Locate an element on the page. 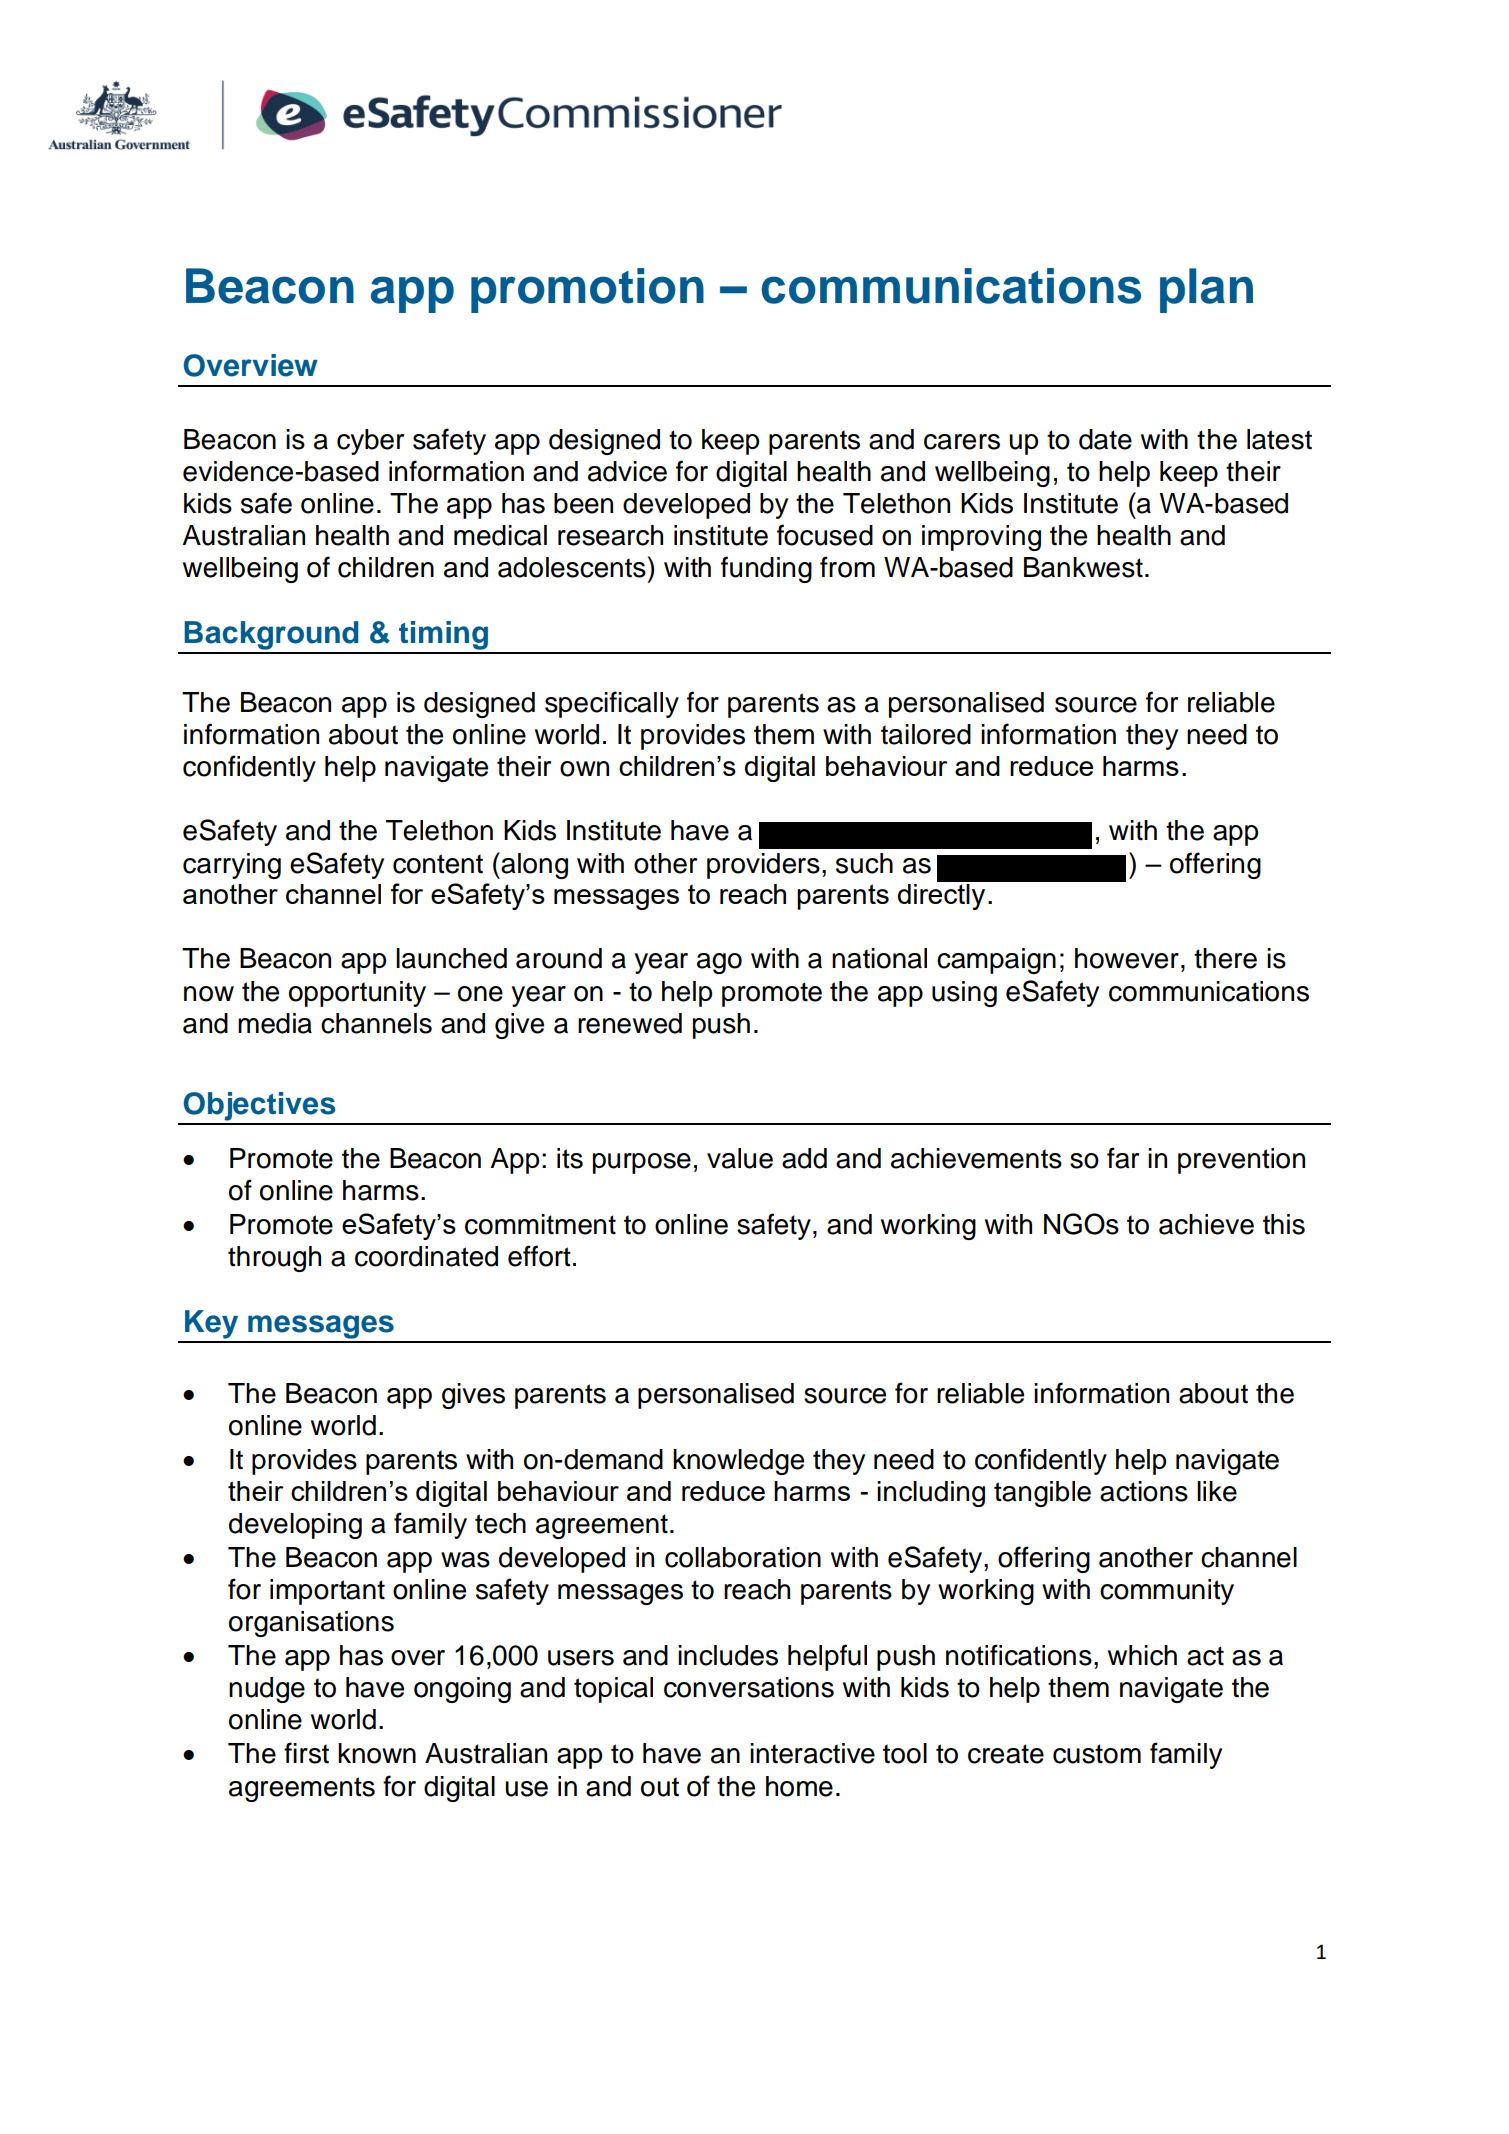 The image size is (1509, 2134). opportunity is located at coordinates (357, 994).
